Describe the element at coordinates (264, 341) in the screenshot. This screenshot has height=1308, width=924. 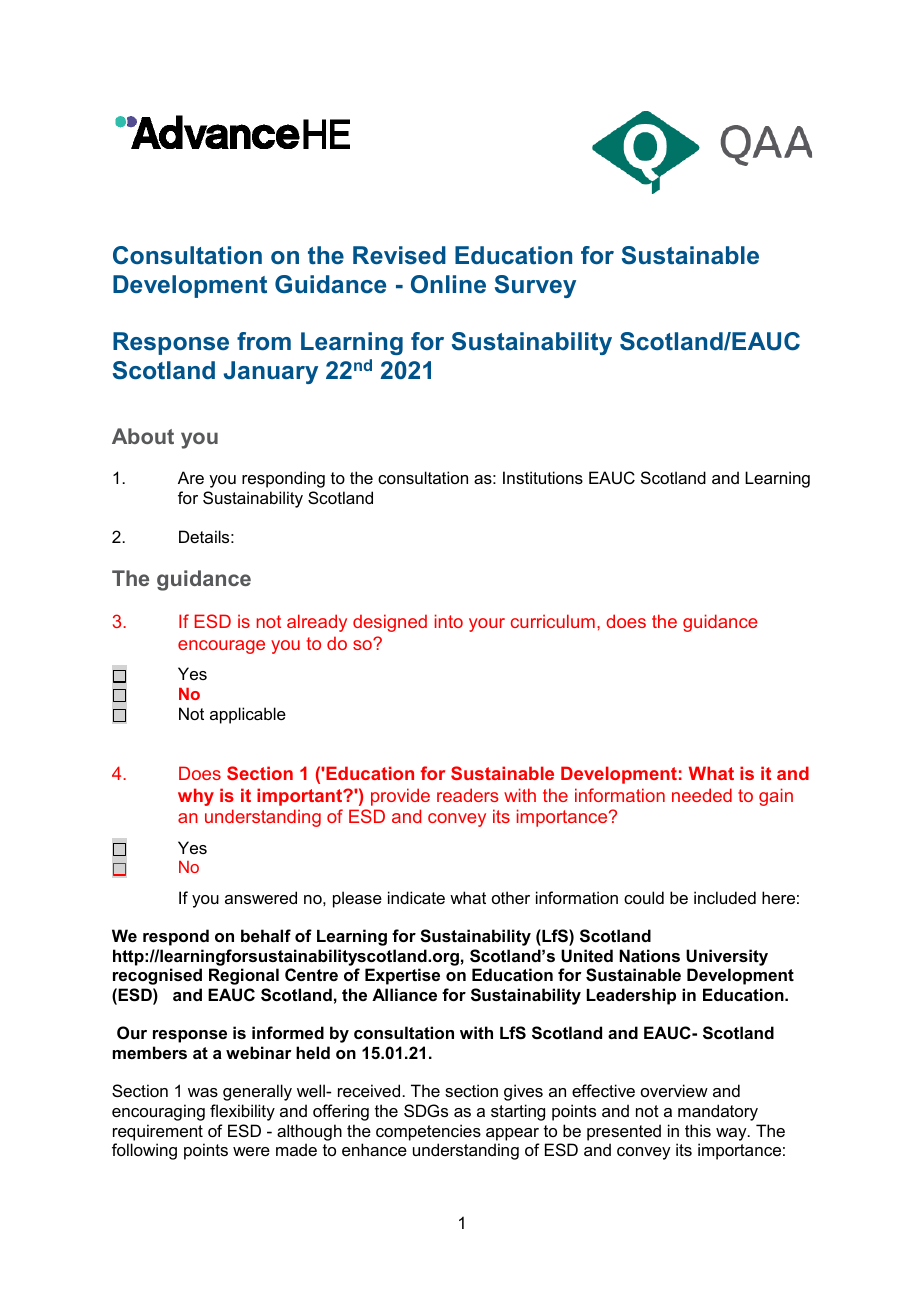
I see `from` at that location.
